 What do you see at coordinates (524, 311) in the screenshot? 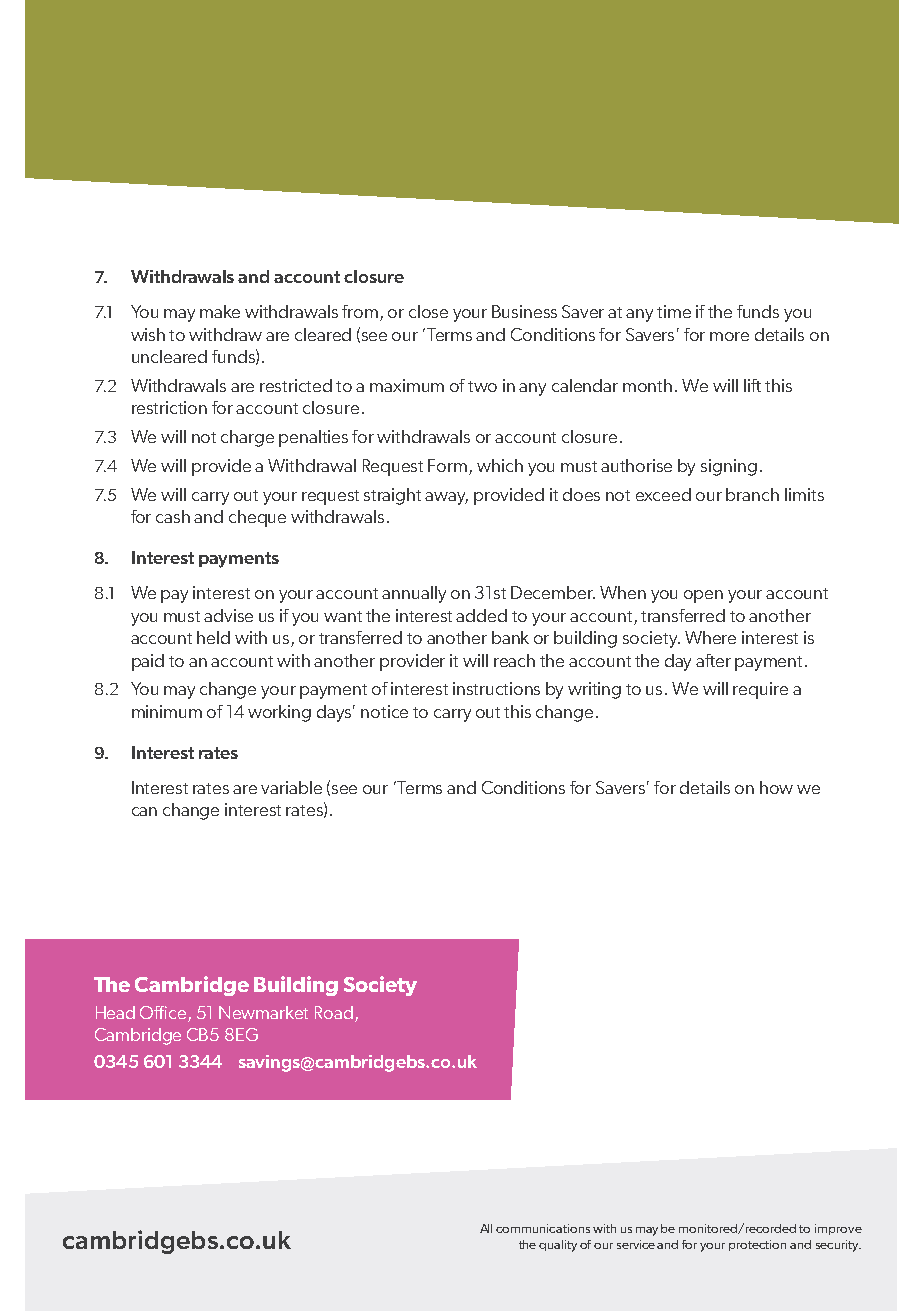
I see `Business` at bounding box center [524, 311].
